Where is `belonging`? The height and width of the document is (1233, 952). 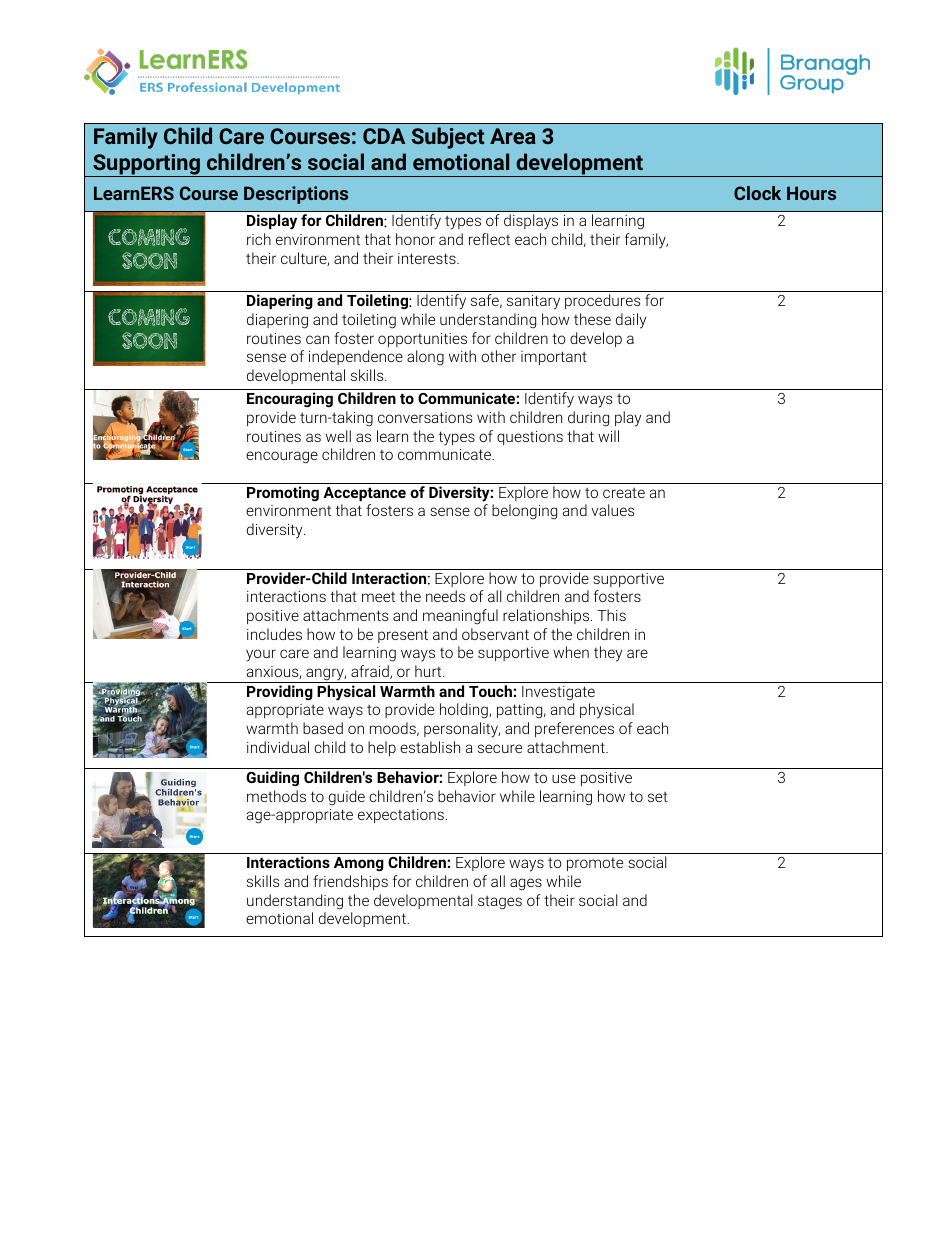 belonging is located at coordinates (524, 512).
